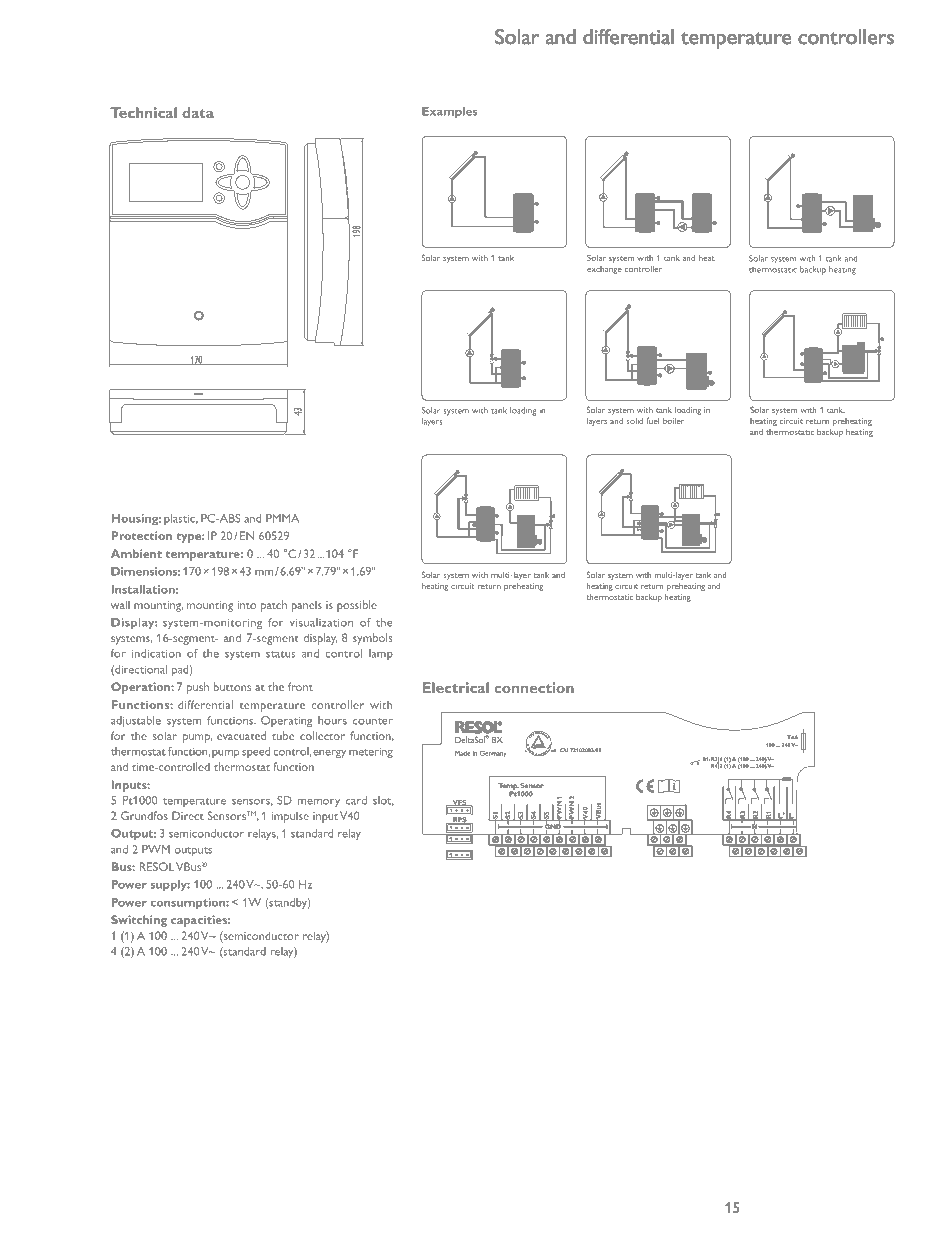 This document has height=1233, width=952. I want to click on exchange, so click(604, 270).
